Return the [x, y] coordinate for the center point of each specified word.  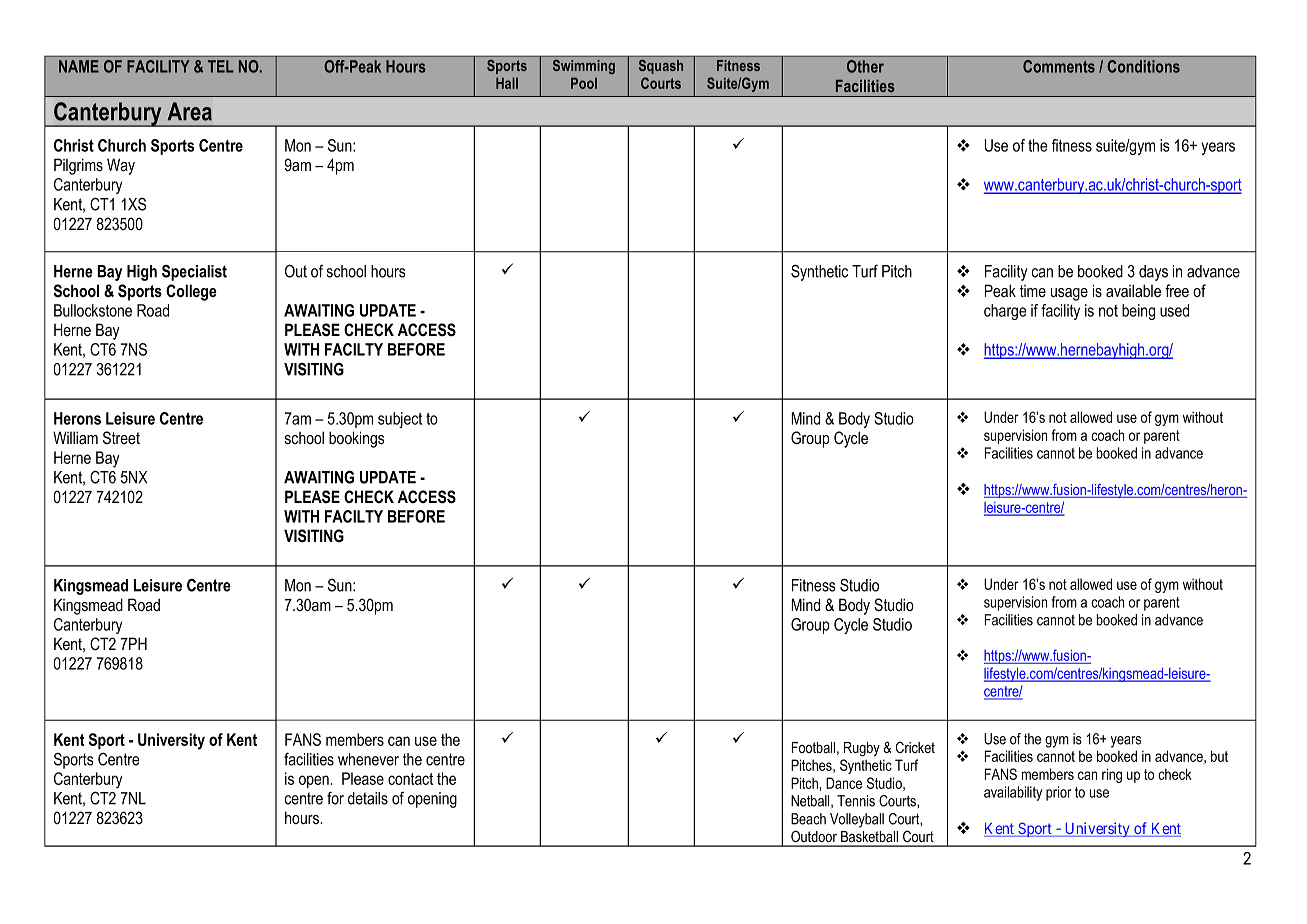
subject [400, 420]
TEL [221, 66]
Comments [1059, 66]
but [1219, 756]
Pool [584, 83]
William [75, 437]
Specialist [194, 272]
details [368, 798]
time [1033, 291]
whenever [368, 759]
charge [1005, 312]
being [1138, 312]
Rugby [862, 749]
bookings [357, 439]
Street [121, 437]
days [1153, 273]
